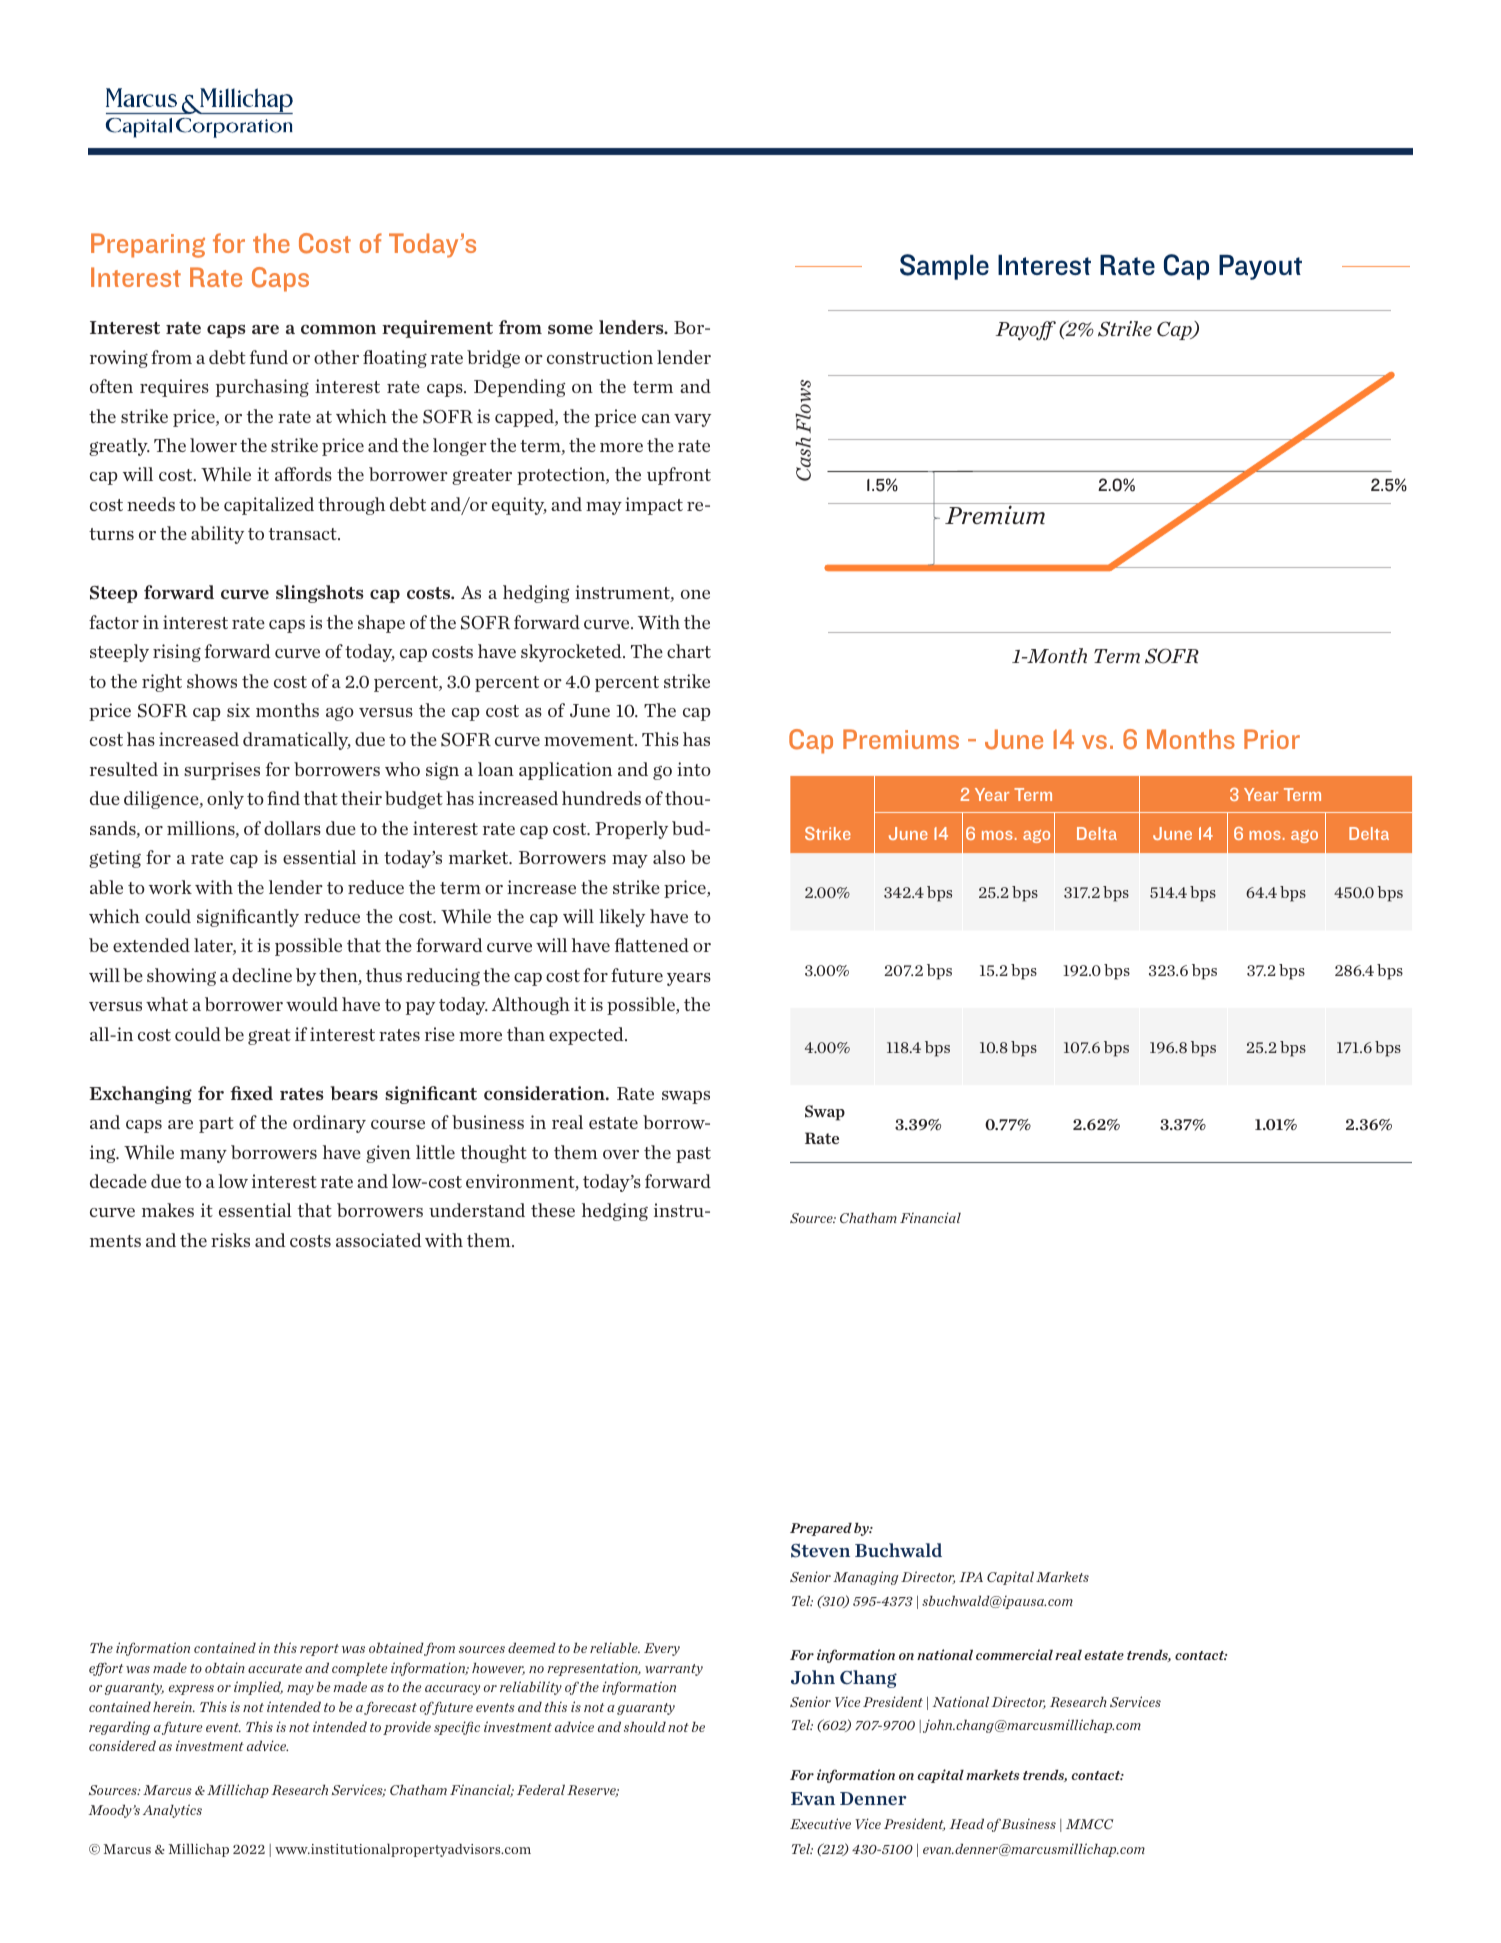  I want to click on Analytics, so click(172, 1811).
